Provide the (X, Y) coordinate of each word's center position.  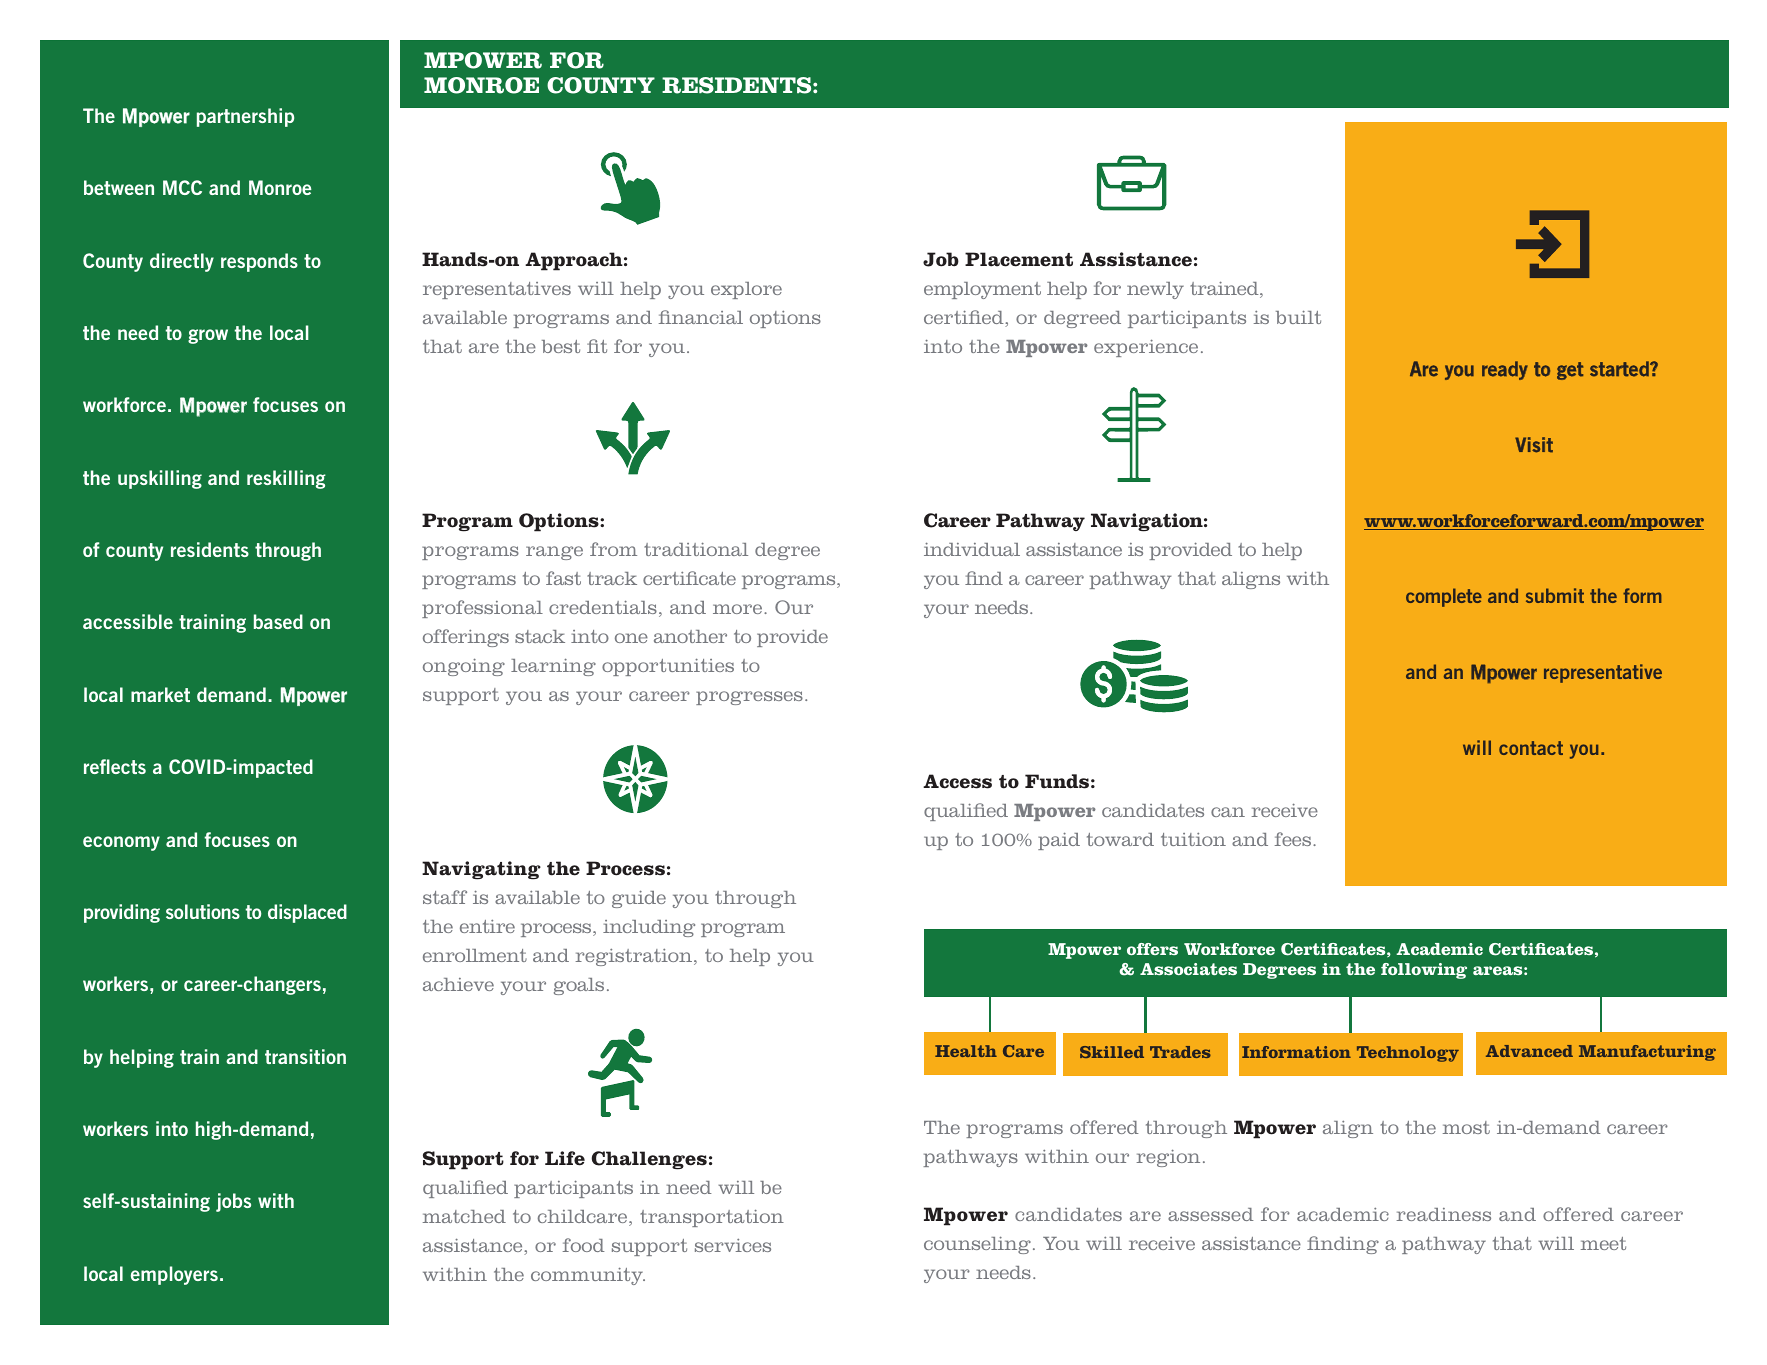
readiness (1443, 1214)
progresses (749, 698)
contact (1531, 748)
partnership (245, 117)
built (1298, 317)
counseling (977, 1245)
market (160, 694)
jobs (233, 1202)
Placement (1019, 259)
